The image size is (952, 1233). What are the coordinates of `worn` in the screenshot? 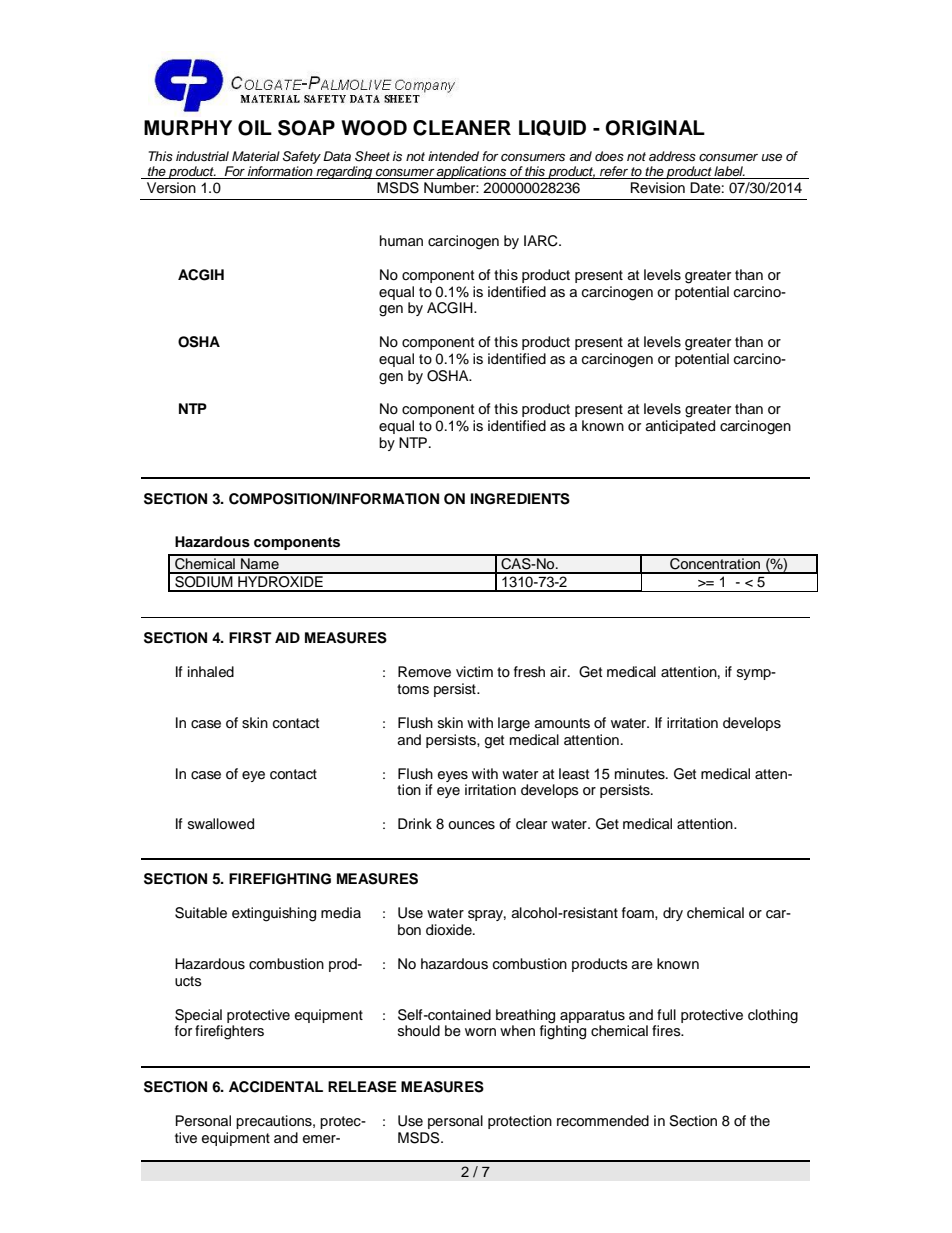 It's located at (480, 1032).
